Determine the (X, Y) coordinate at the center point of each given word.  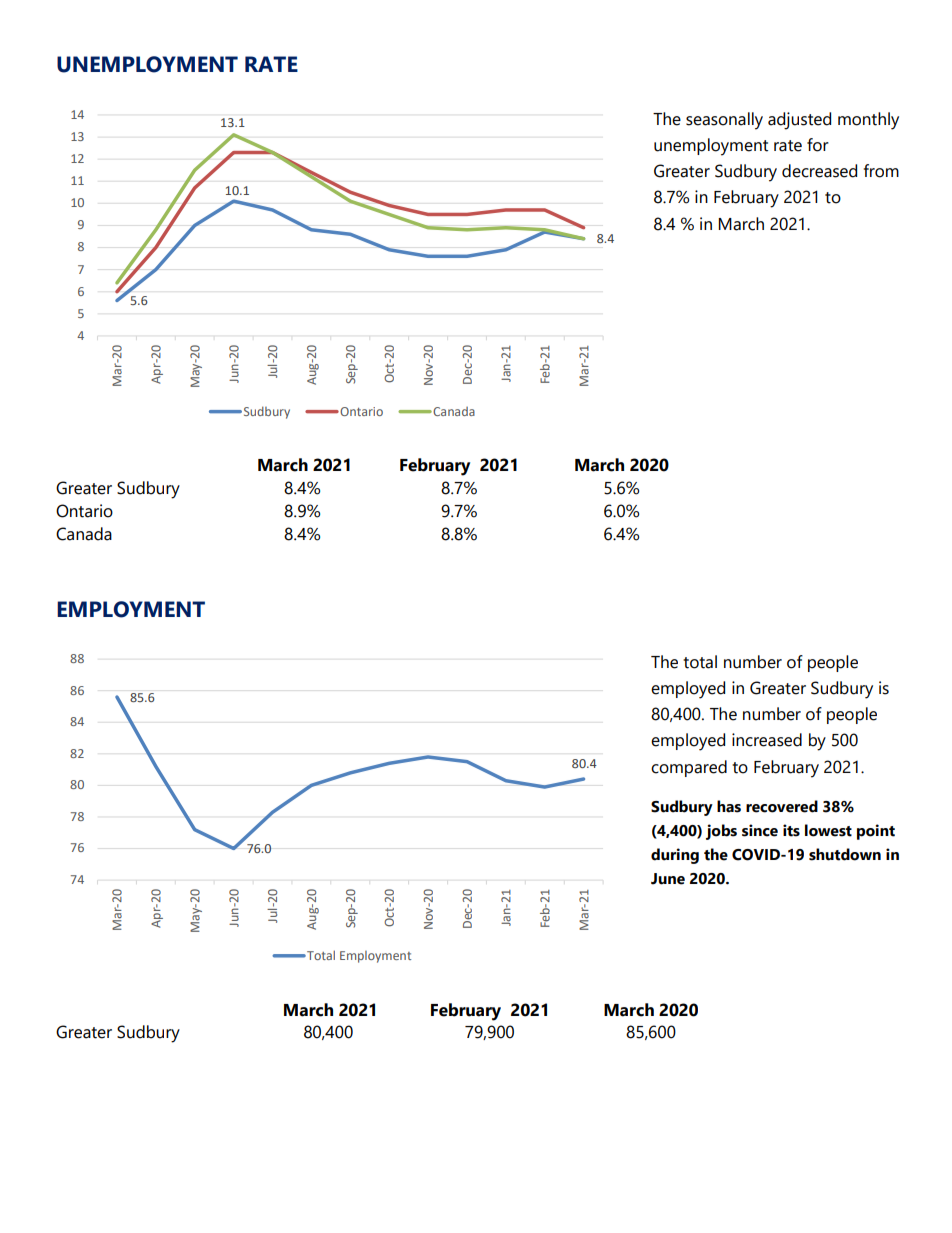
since (760, 830)
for (818, 145)
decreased (819, 171)
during (675, 856)
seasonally (724, 121)
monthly (868, 121)
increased (767, 740)
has (729, 806)
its (791, 830)
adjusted (799, 121)
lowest (828, 830)
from (881, 171)
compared (689, 768)
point (876, 832)
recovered (782, 806)
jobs (721, 832)
